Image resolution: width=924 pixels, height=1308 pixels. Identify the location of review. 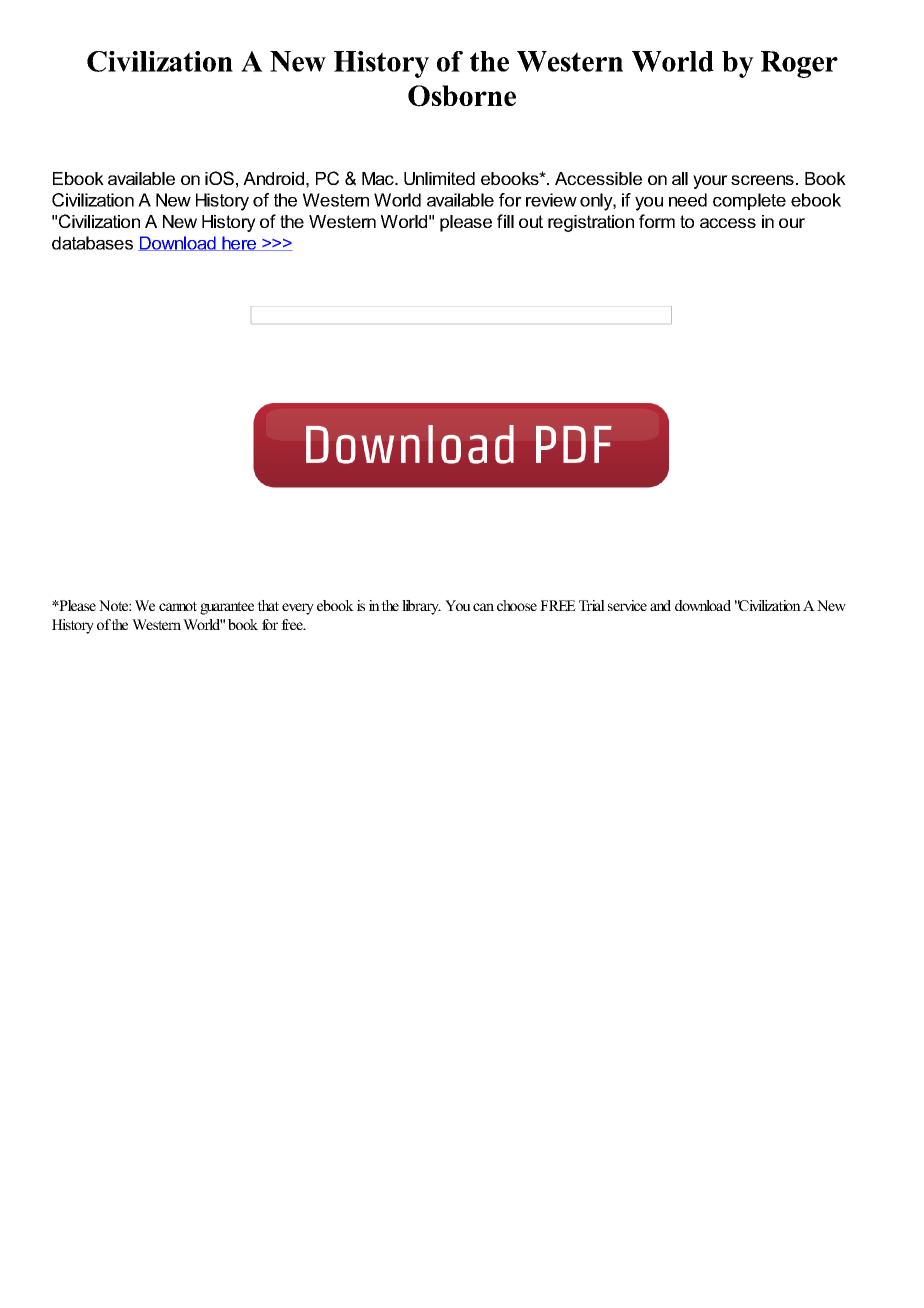
(551, 200).
